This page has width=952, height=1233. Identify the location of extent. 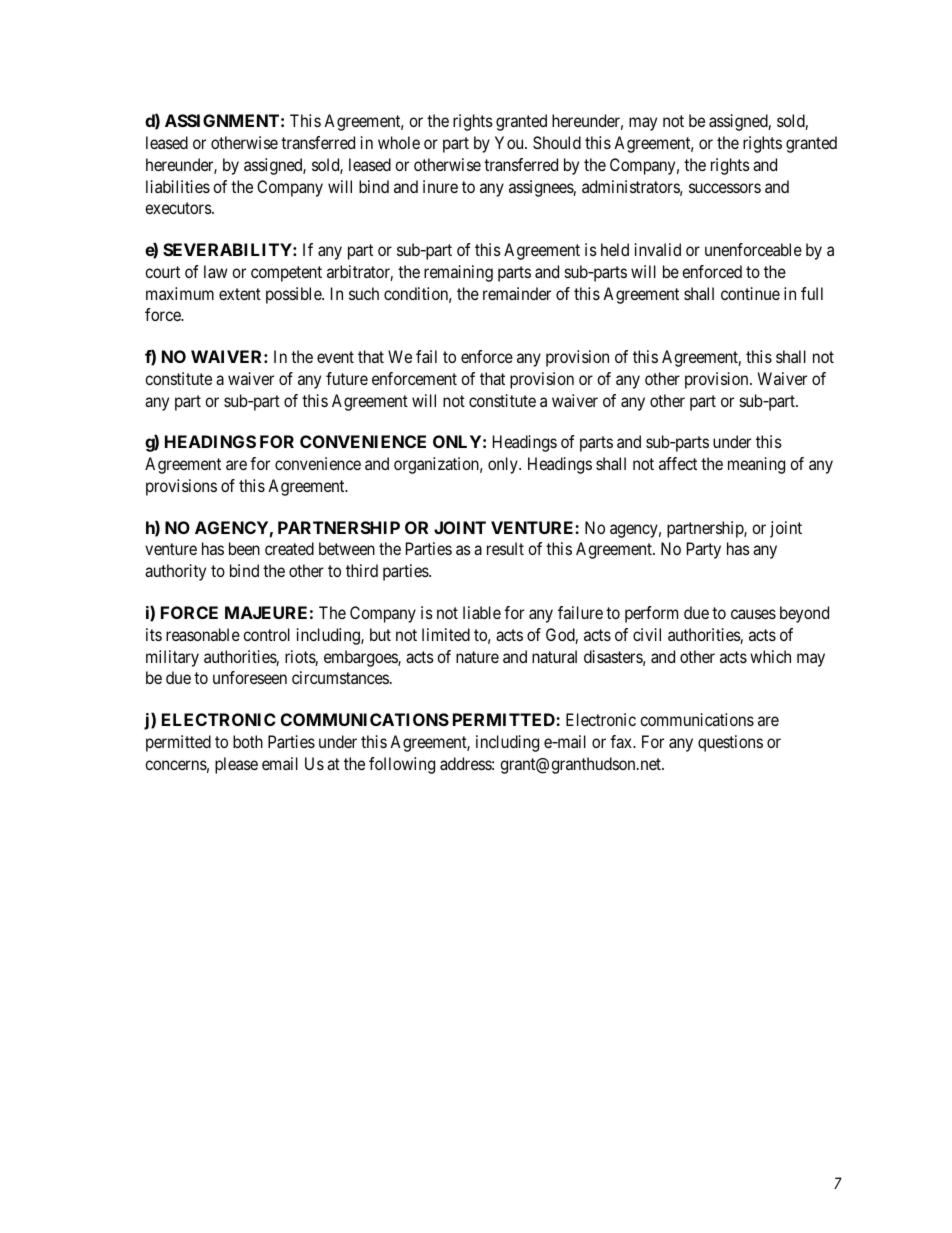
(240, 294).
